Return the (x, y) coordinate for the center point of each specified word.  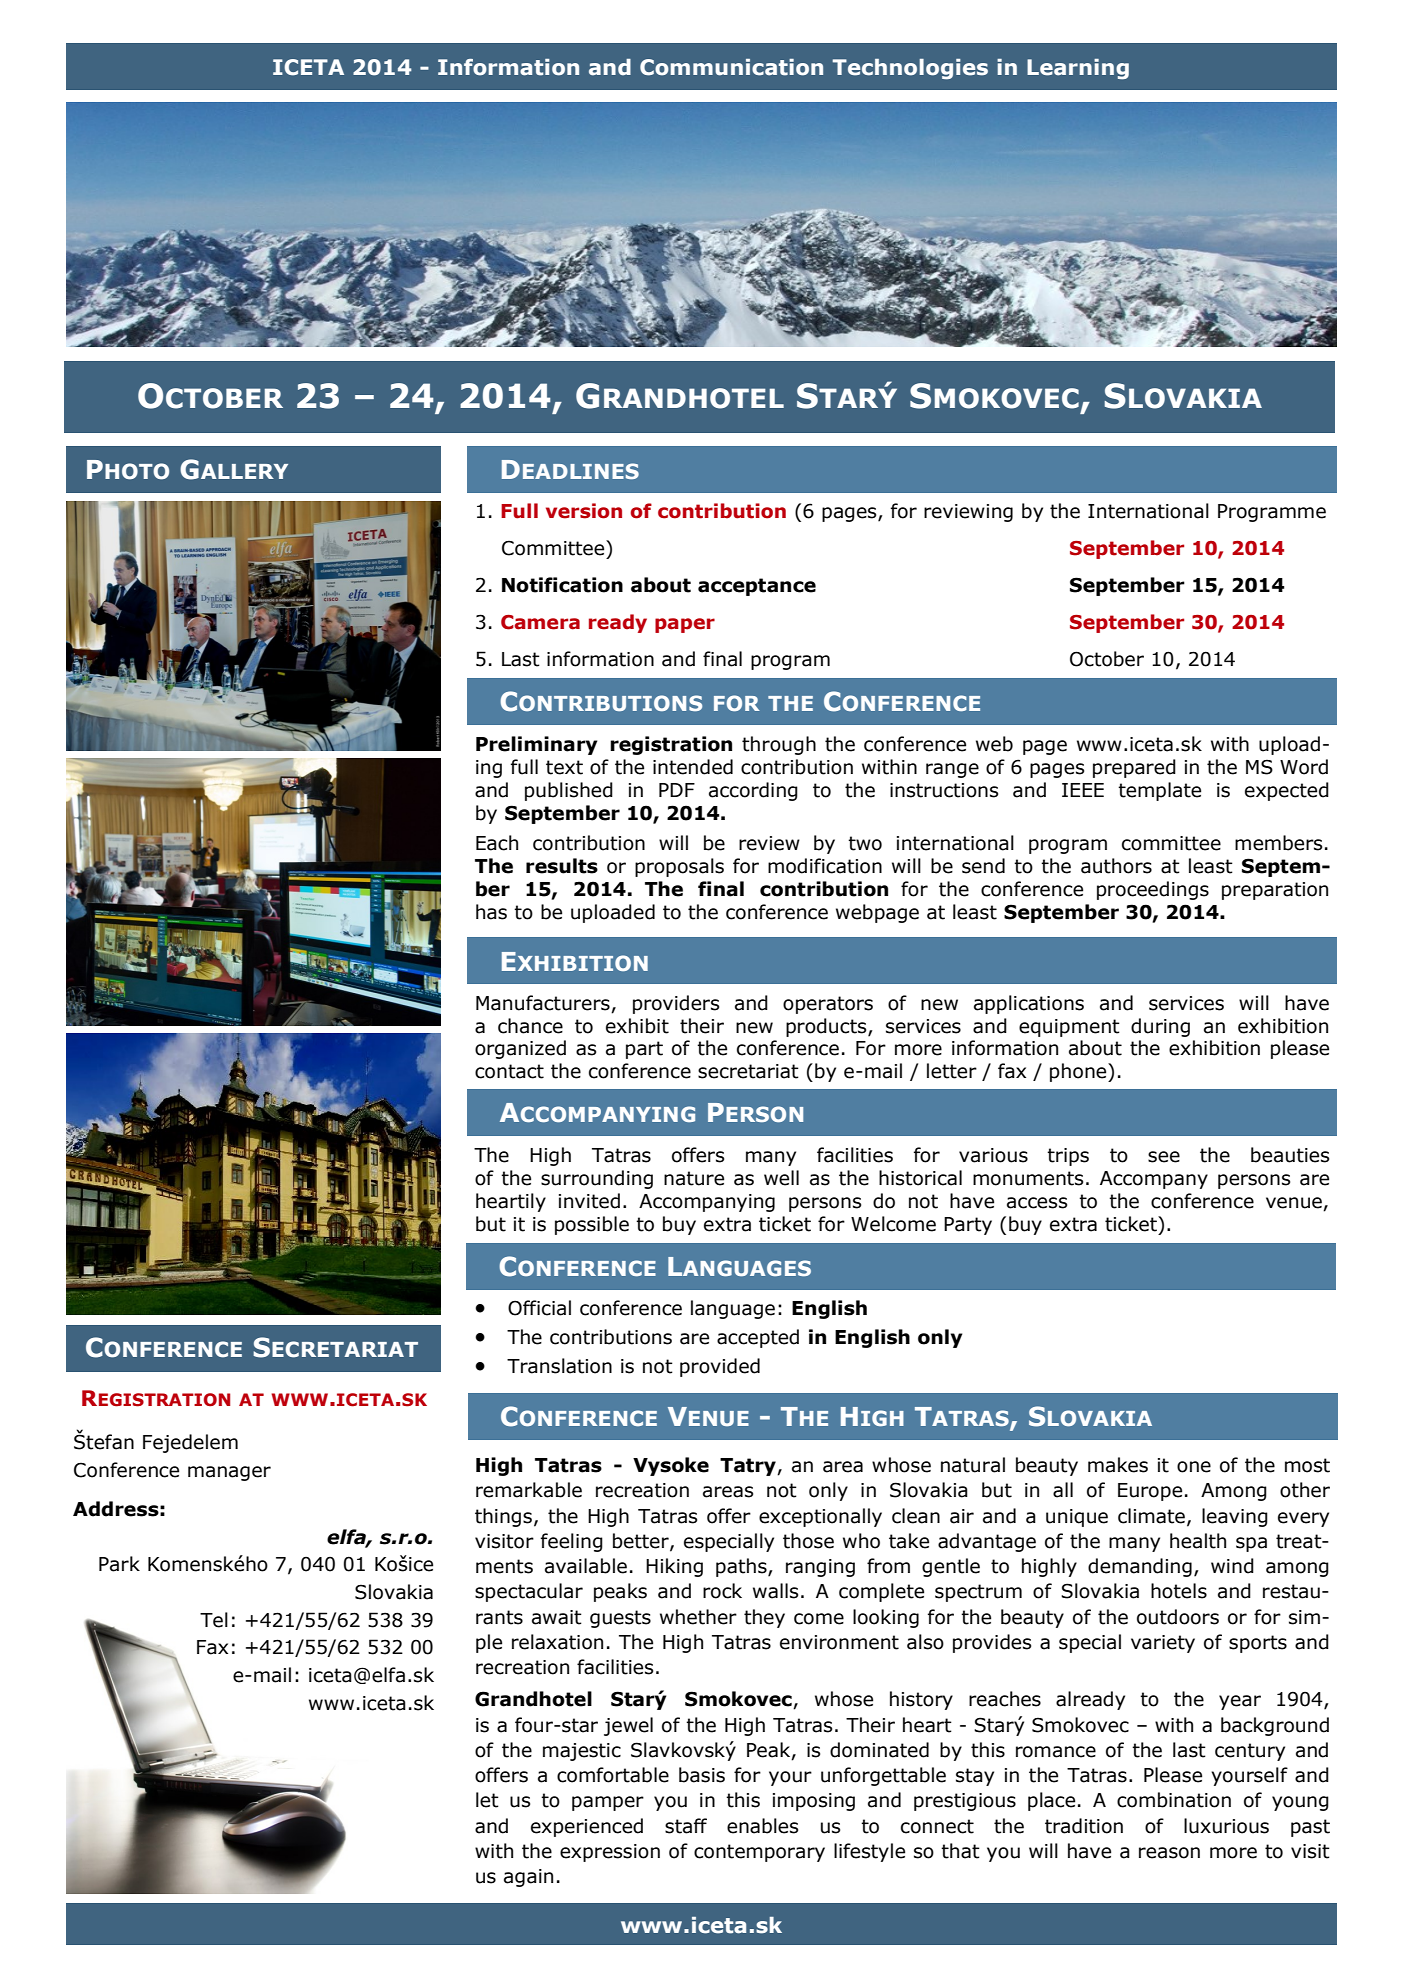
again (528, 1878)
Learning (1078, 69)
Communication (731, 67)
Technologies (910, 69)
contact (509, 1071)
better (642, 1541)
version (584, 511)
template (1159, 791)
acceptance (757, 587)
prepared (1134, 768)
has (491, 912)
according (753, 791)
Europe (1150, 1492)
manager (229, 1473)
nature (694, 1178)
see (1164, 1157)
